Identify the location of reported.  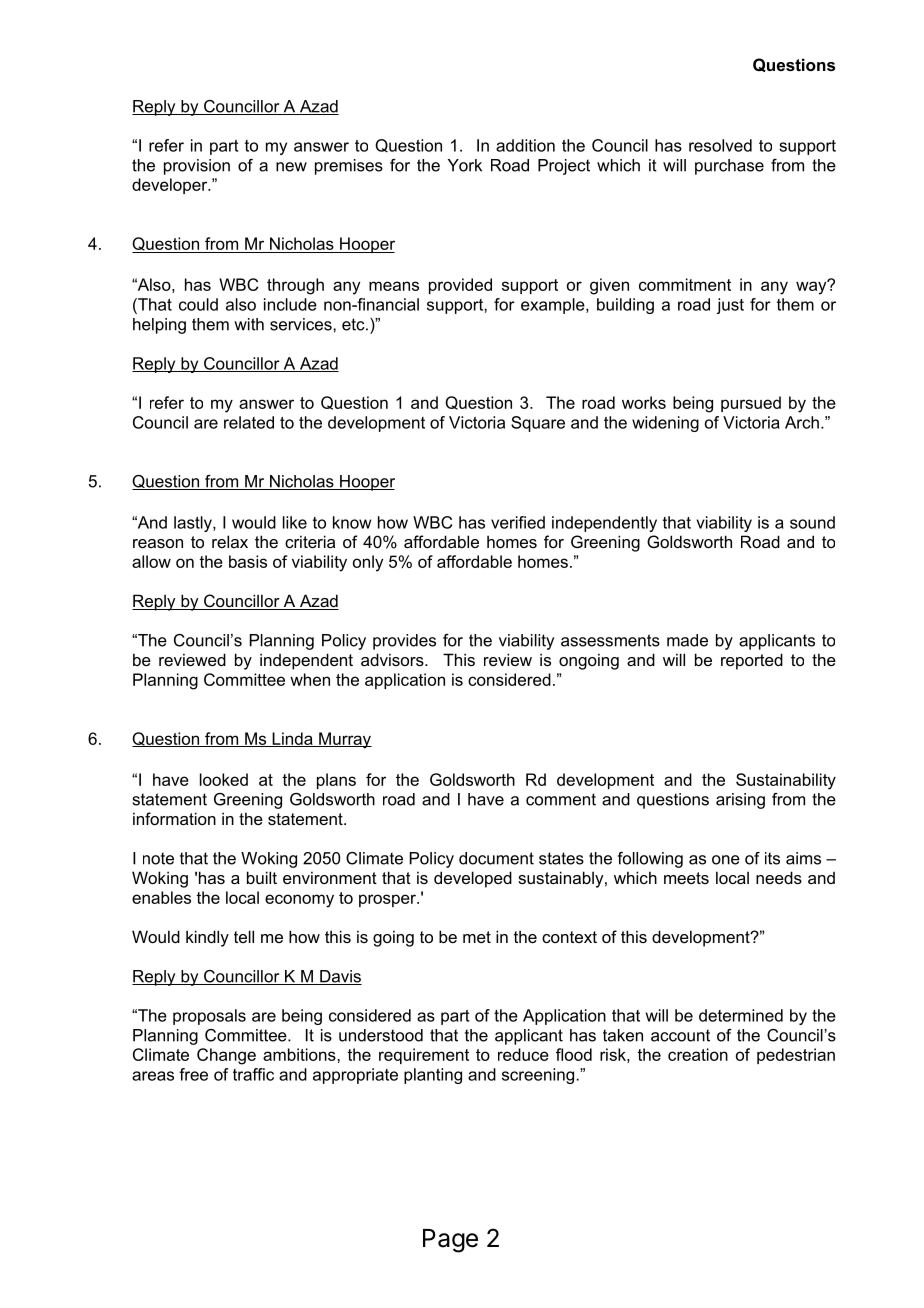
(752, 661).
